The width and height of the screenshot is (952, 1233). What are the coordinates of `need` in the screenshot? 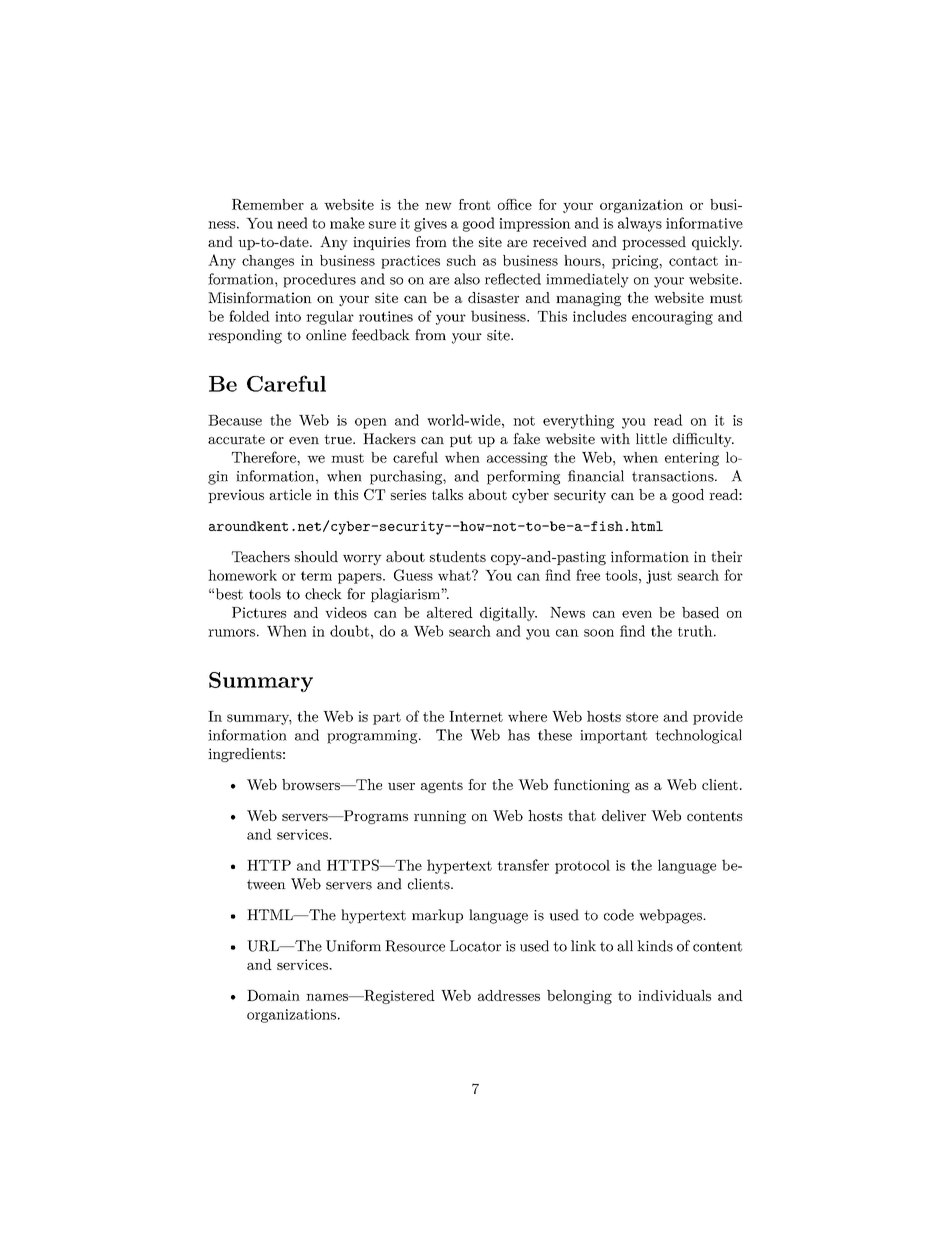 It's located at (292, 223).
